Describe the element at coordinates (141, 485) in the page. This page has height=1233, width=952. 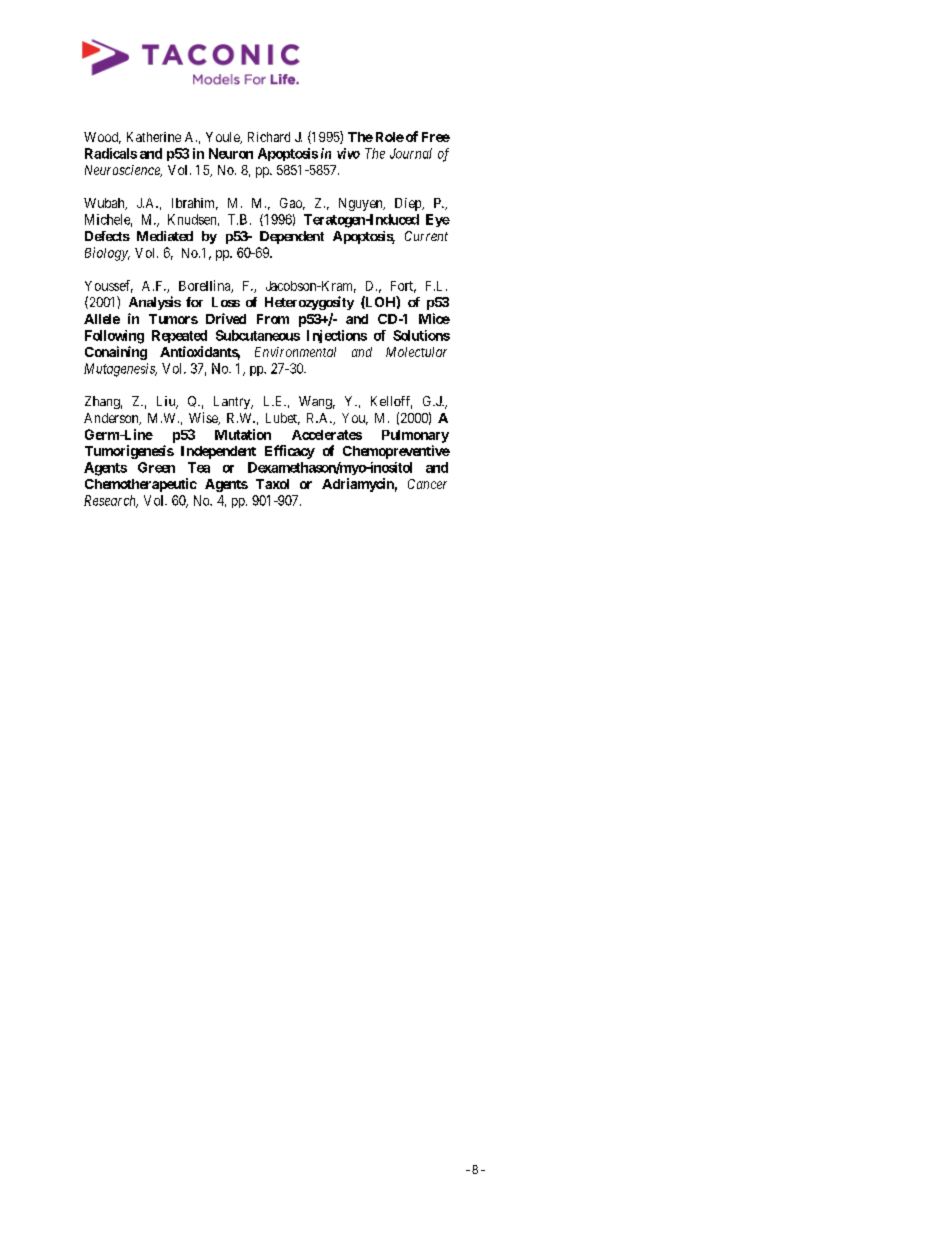
I see `Chemotherapeutic` at that location.
